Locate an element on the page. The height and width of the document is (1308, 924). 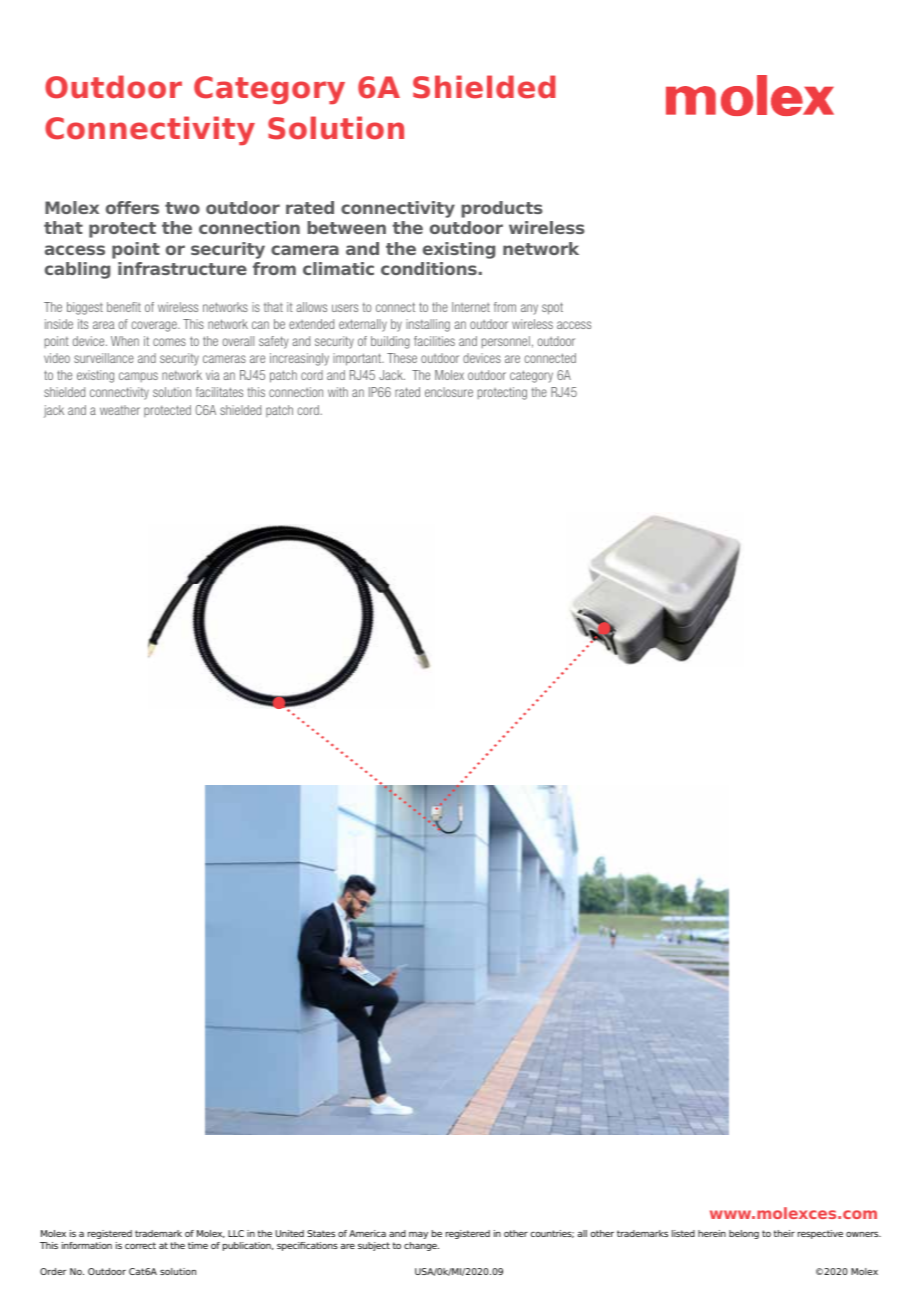
weather is located at coordinates (120, 410).
